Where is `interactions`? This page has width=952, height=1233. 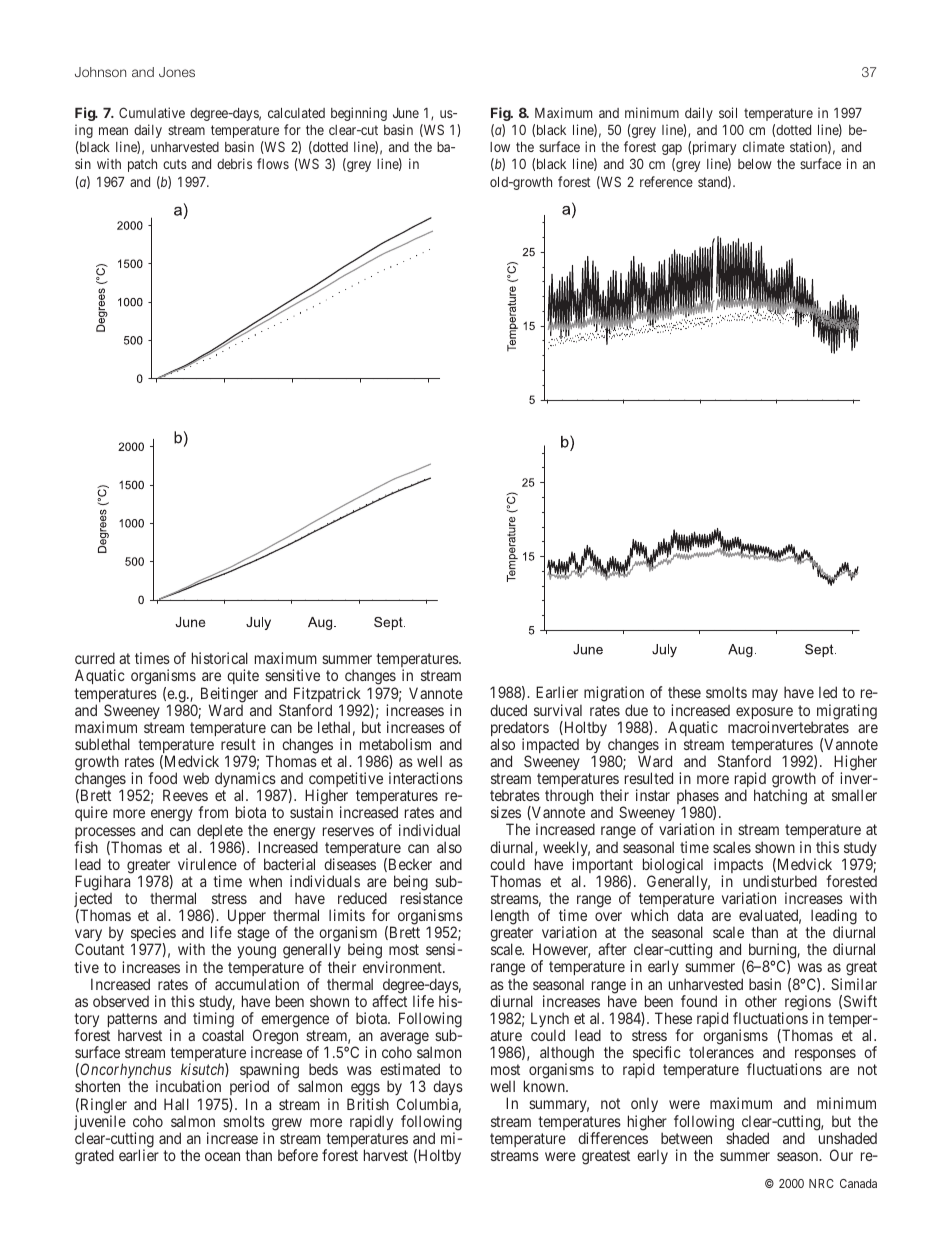
interactions is located at coordinates (426, 778).
